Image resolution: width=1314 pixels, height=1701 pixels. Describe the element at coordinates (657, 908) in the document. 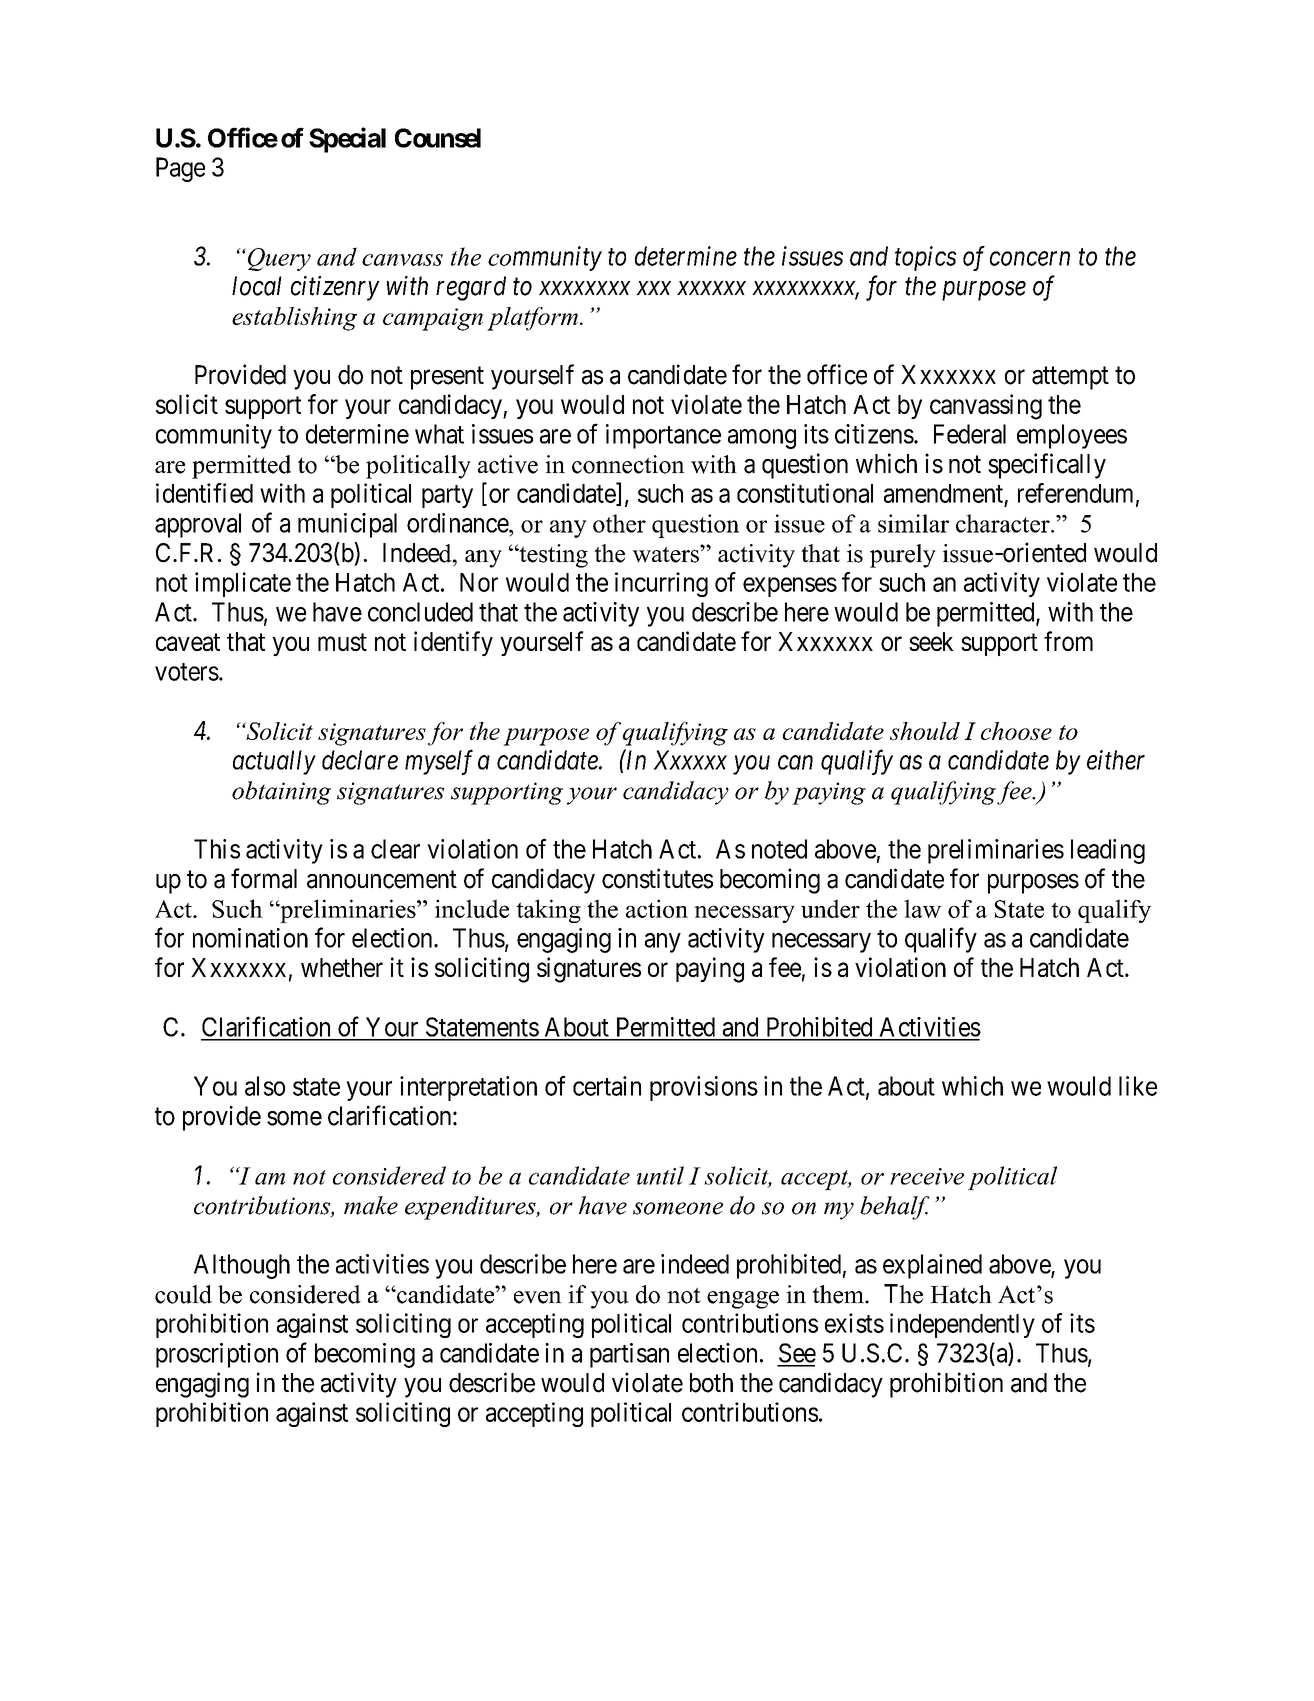

I see `action` at that location.
